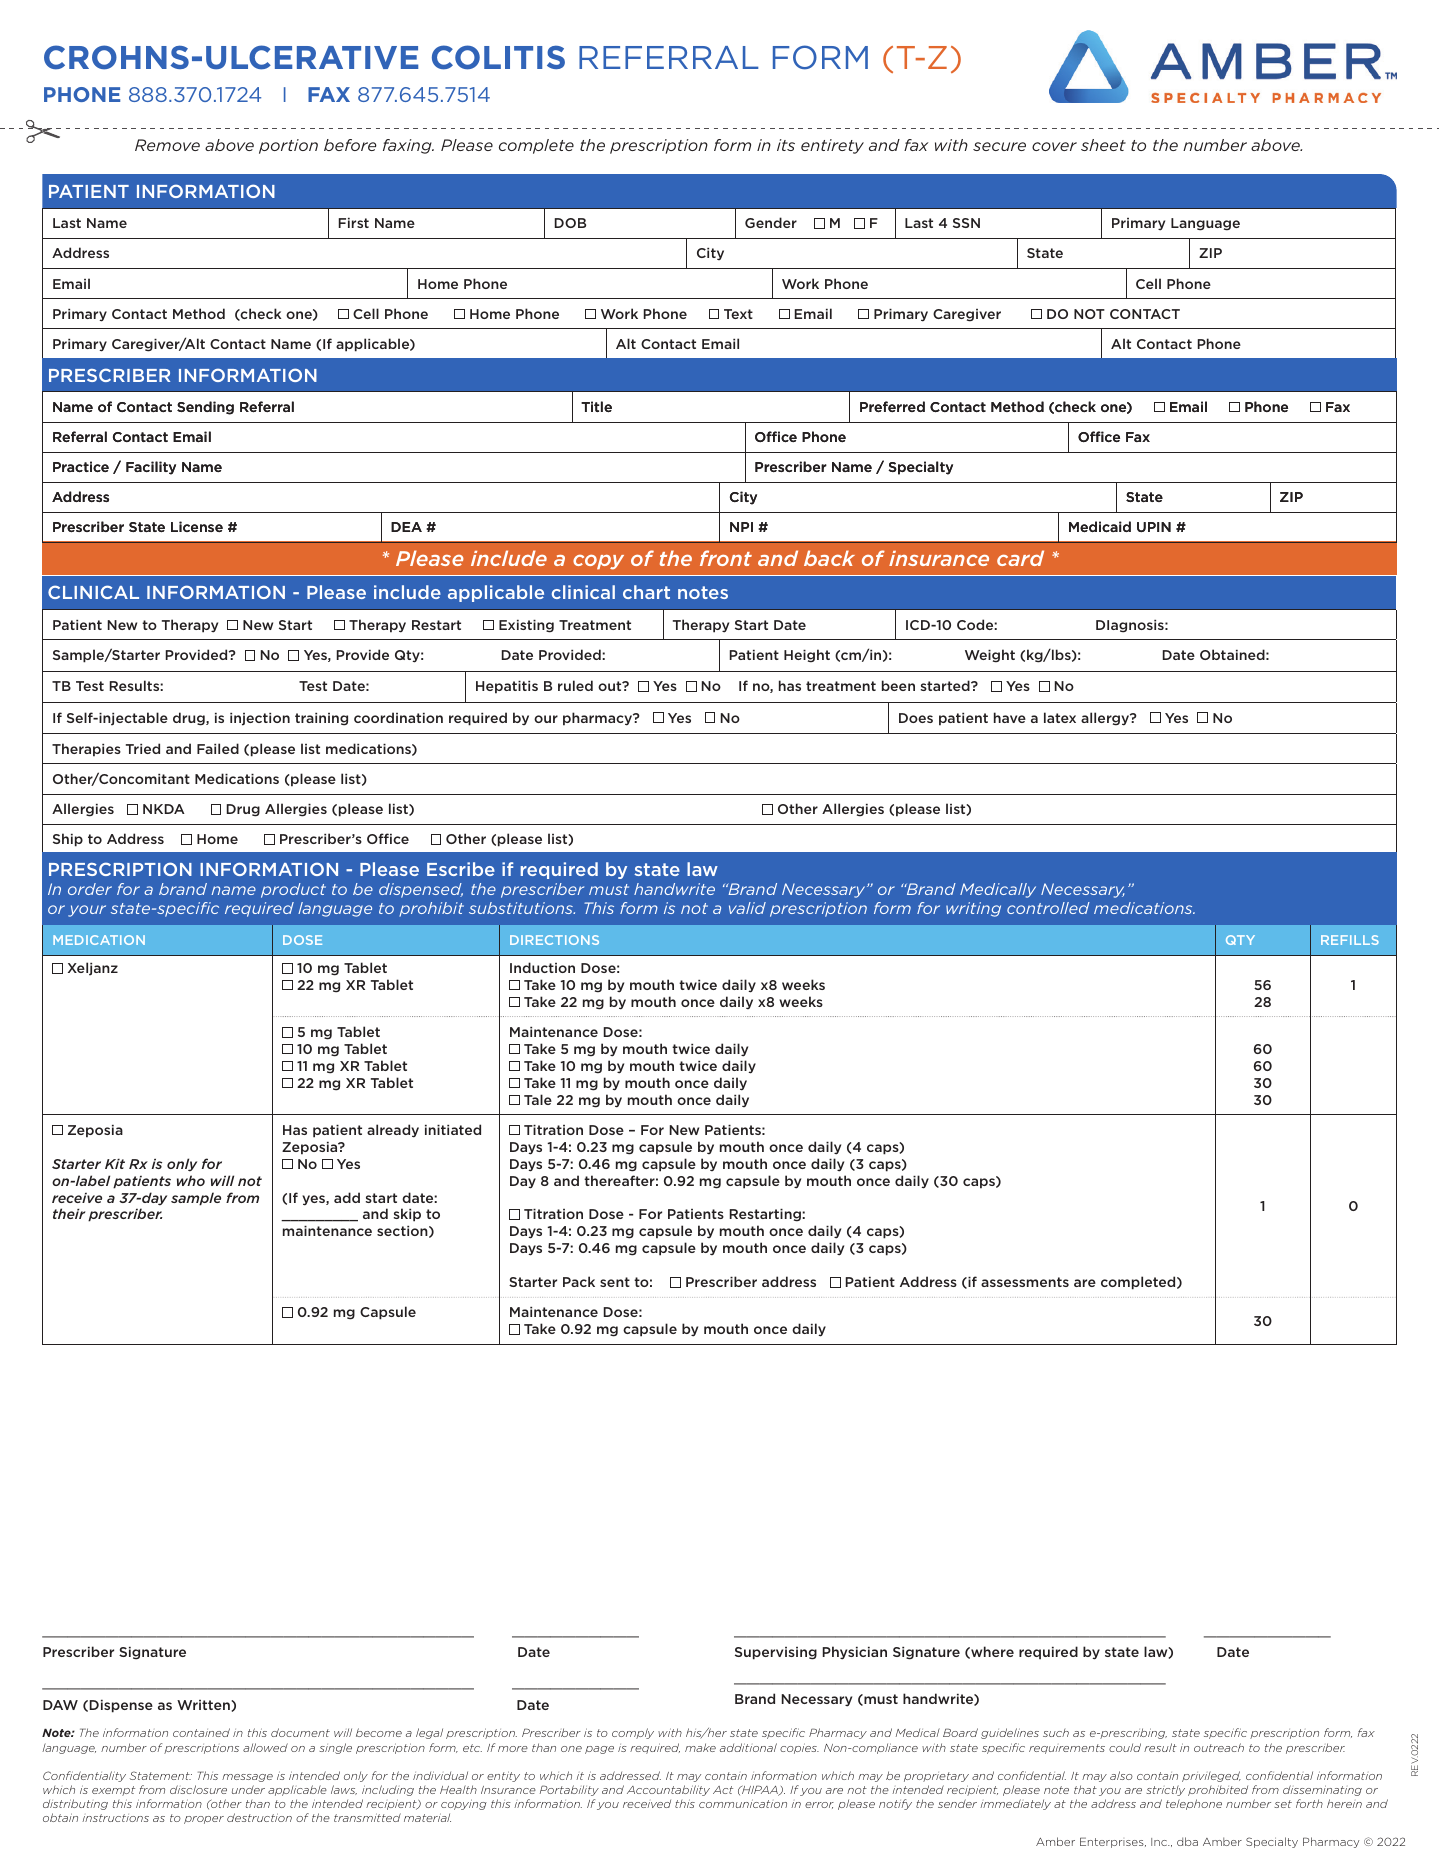 The width and height of the screenshot is (1439, 1863). What do you see at coordinates (198, 1789) in the screenshot?
I see `disclosure` at bounding box center [198, 1789].
